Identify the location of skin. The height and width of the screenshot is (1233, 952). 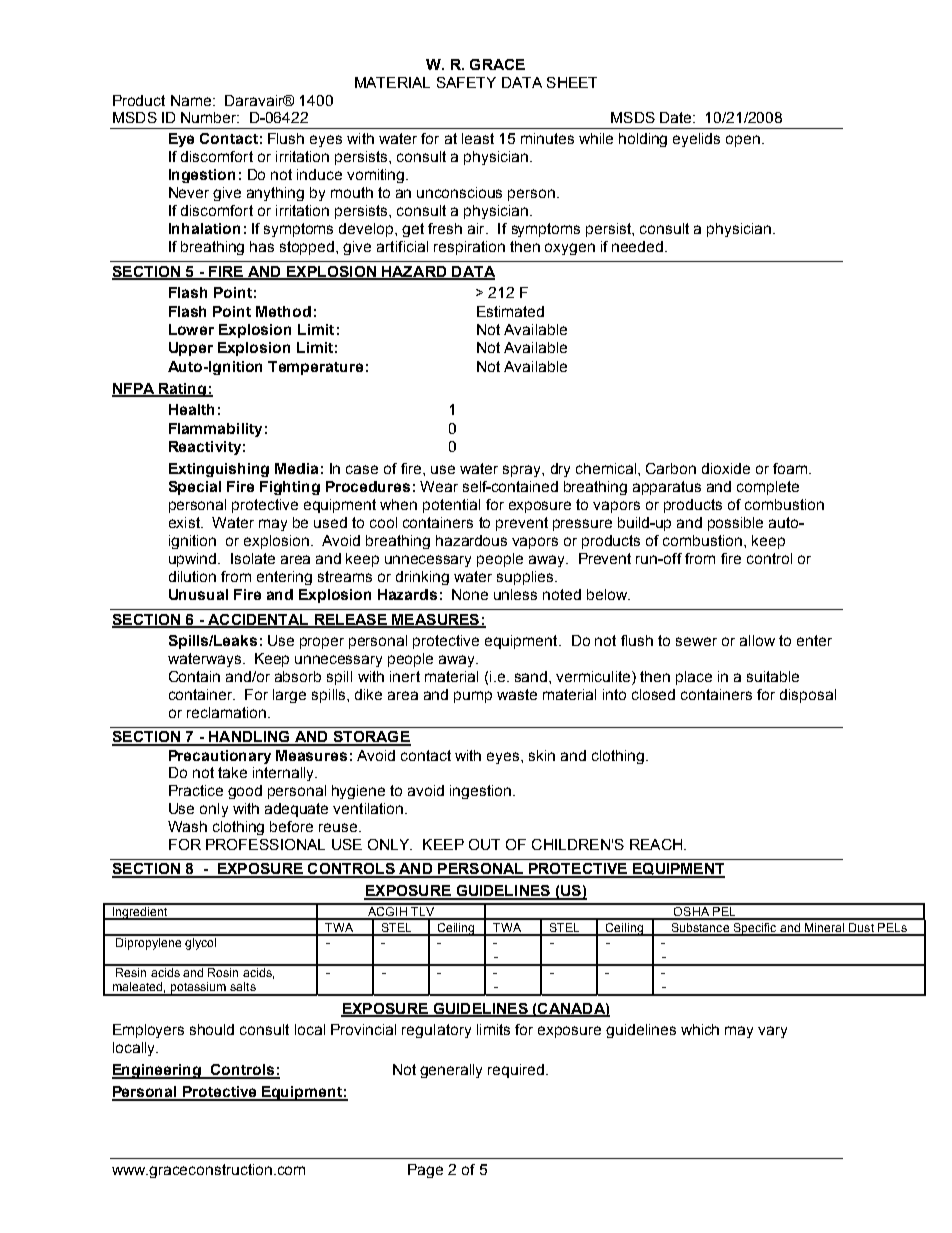
(542, 755).
